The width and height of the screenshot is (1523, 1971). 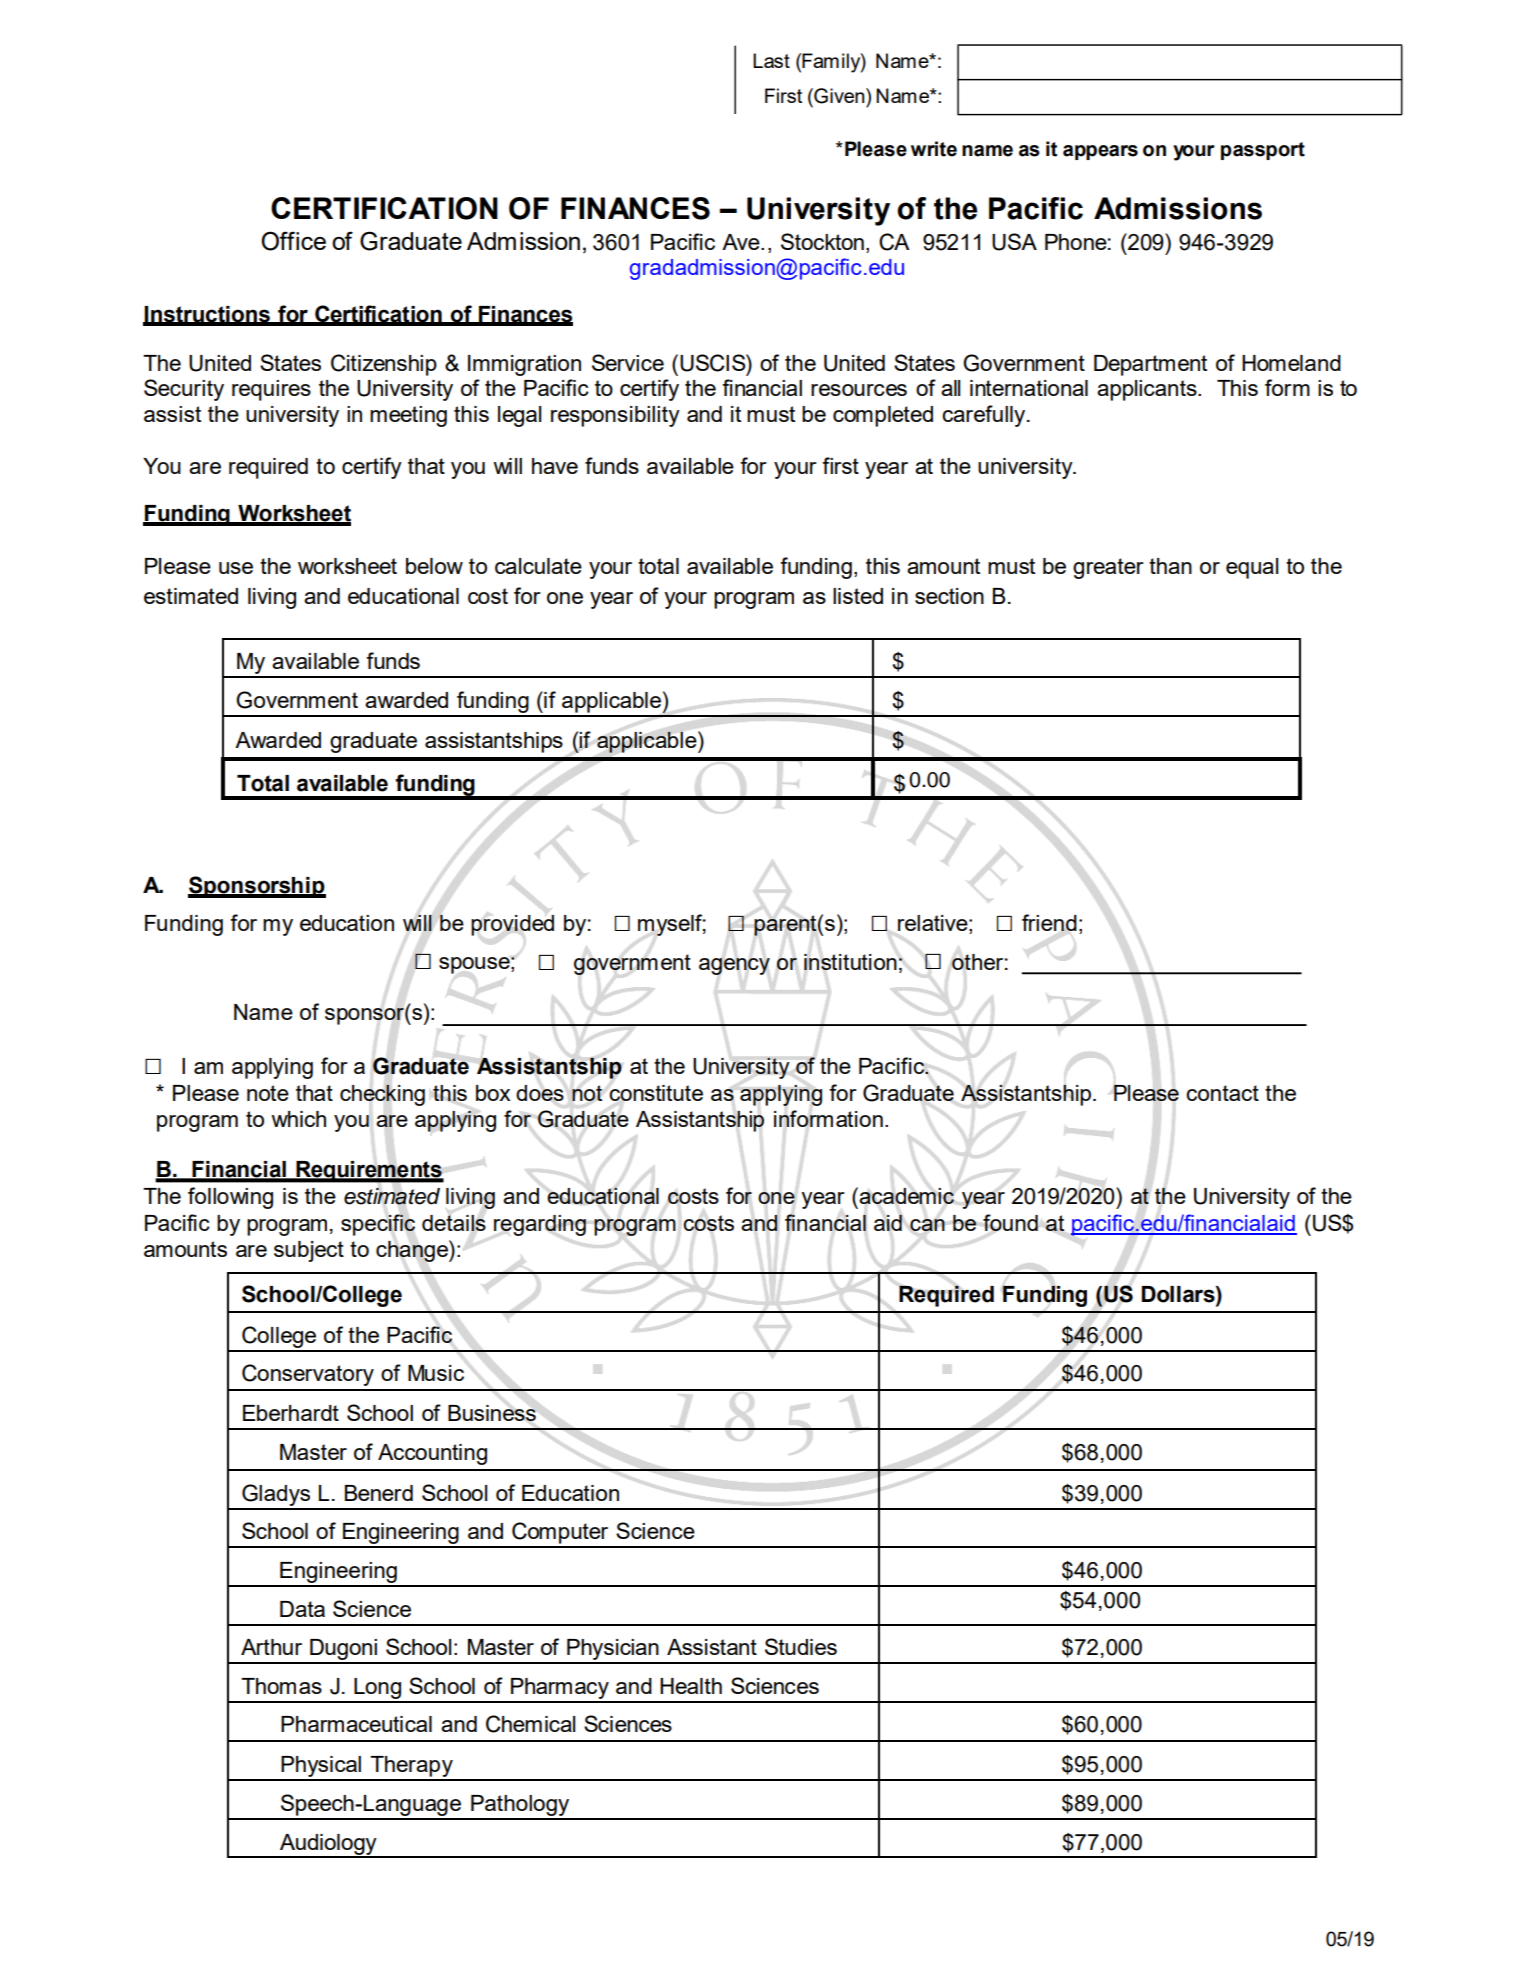 What do you see at coordinates (734, 966) in the screenshot?
I see `agency` at bounding box center [734, 966].
